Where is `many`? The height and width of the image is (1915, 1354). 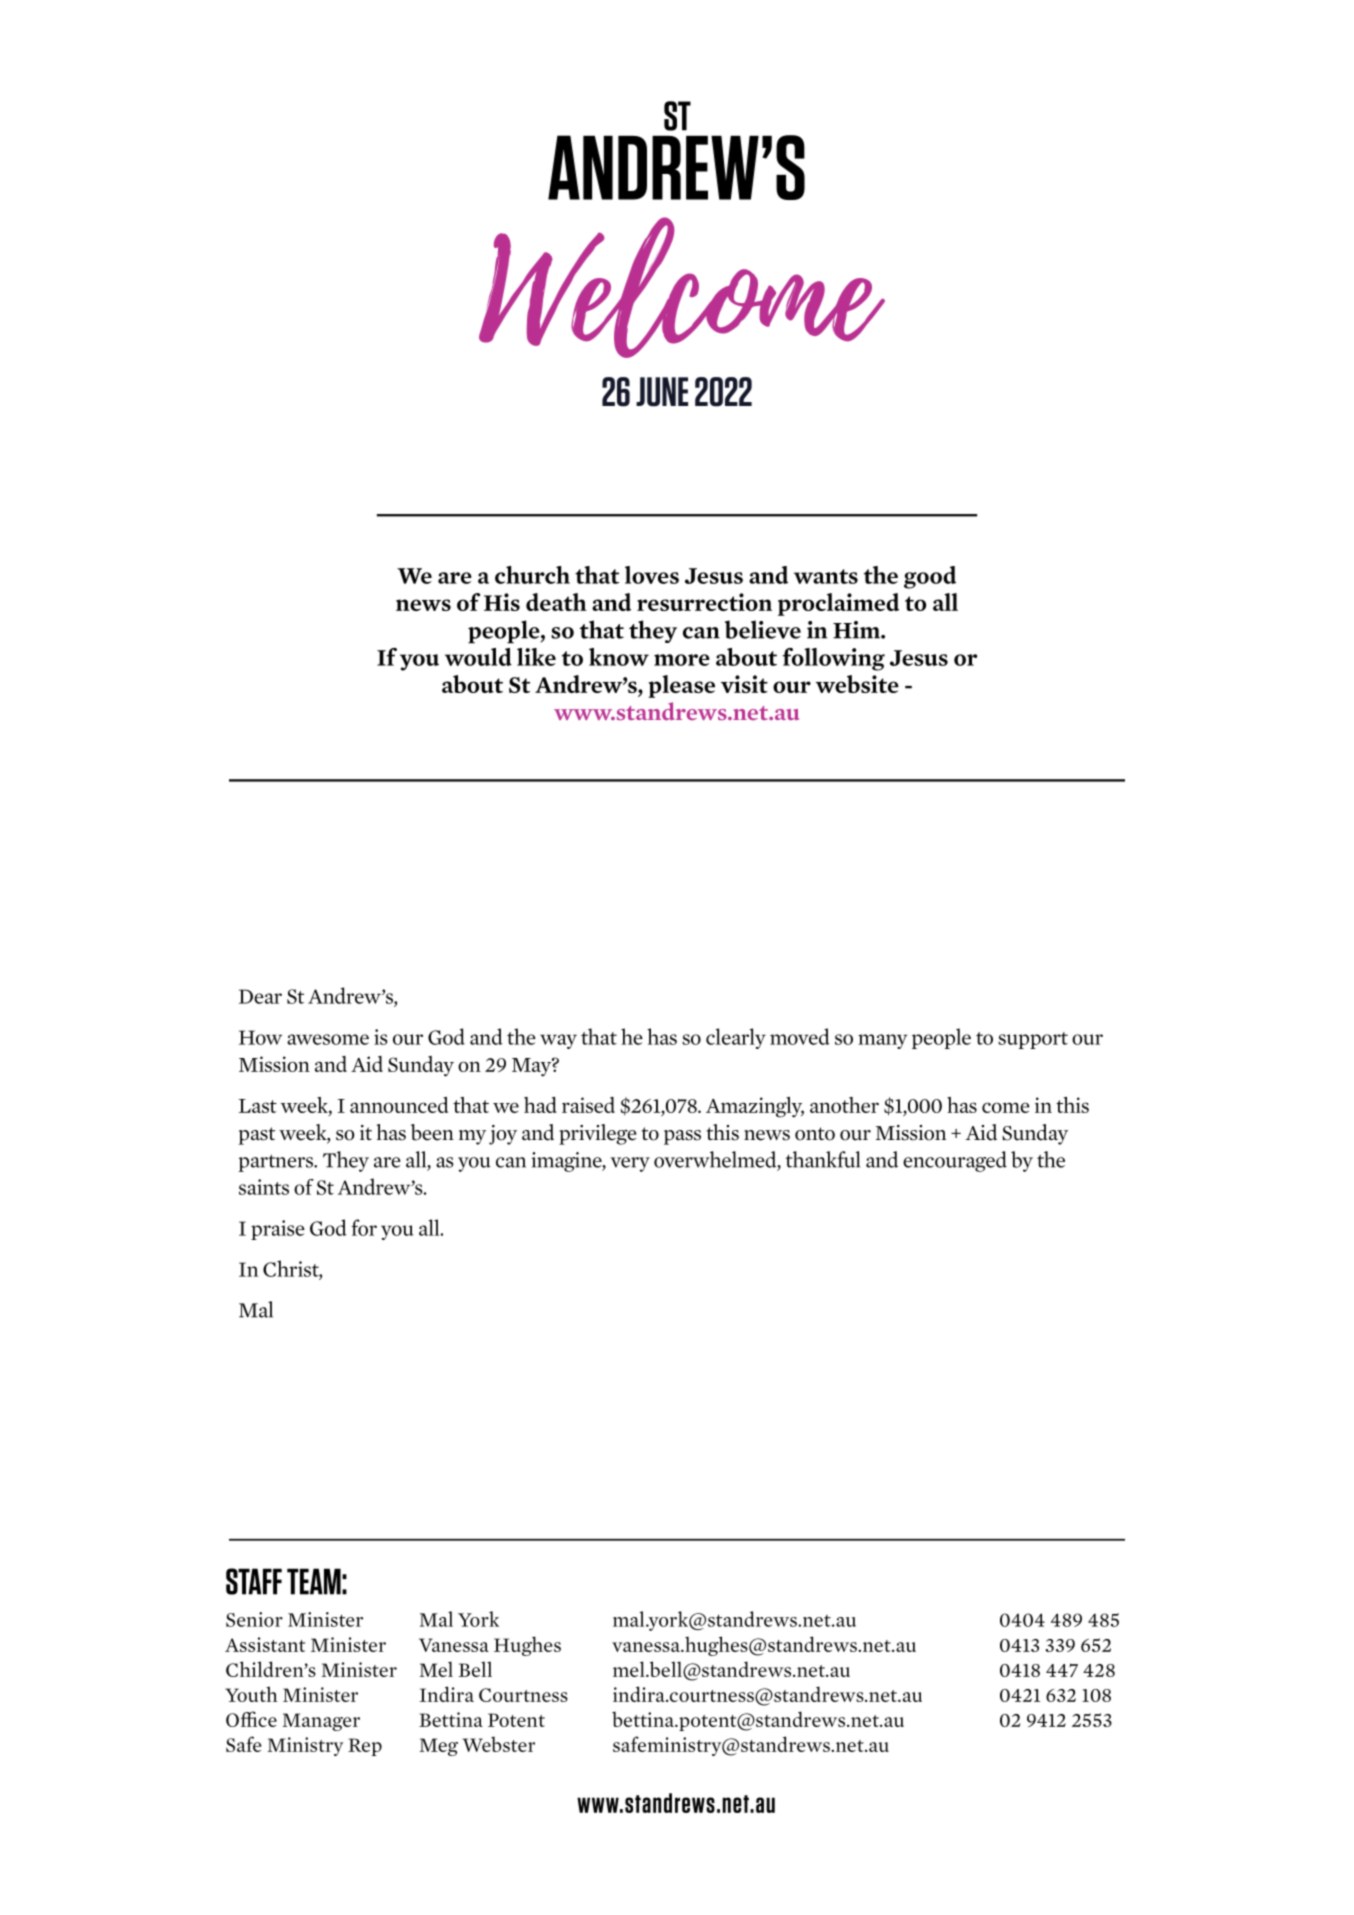 many is located at coordinates (882, 1041).
